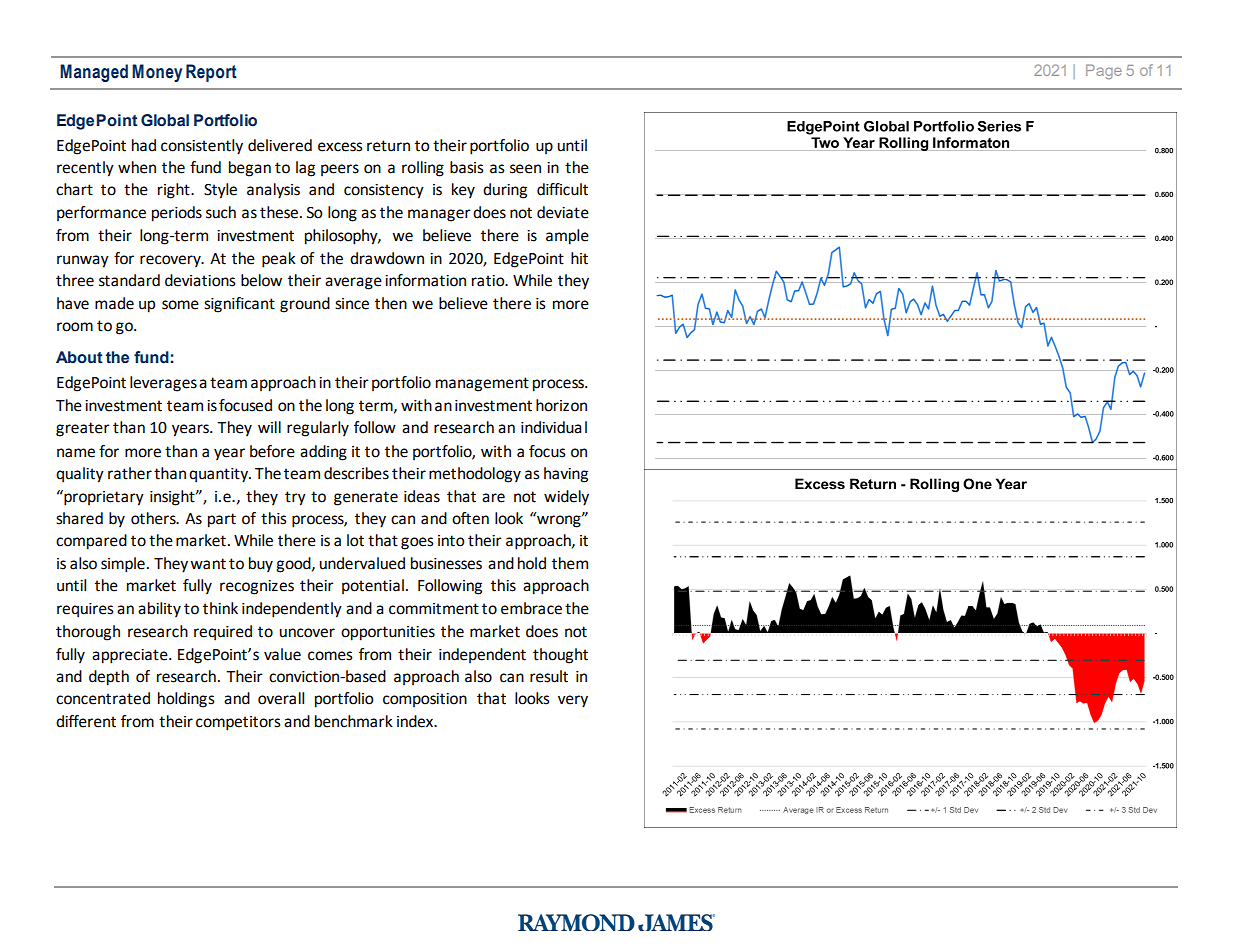 The image size is (1233, 952). What do you see at coordinates (177, 214) in the image?
I see `periods` at bounding box center [177, 214].
